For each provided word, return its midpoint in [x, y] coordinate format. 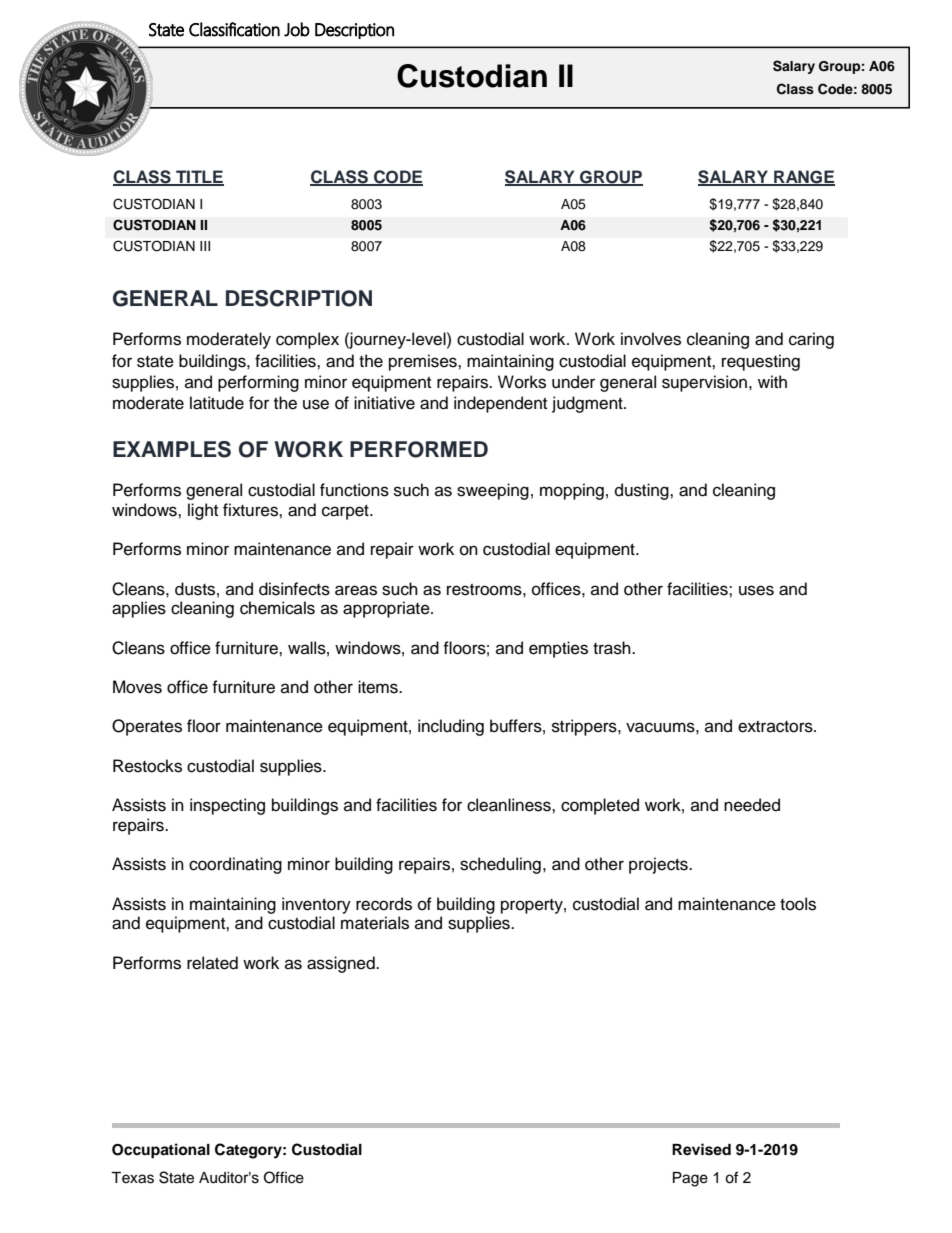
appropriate [387, 609]
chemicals [277, 608]
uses [756, 590]
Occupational [161, 1151]
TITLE [199, 177]
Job [297, 29]
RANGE [803, 177]
